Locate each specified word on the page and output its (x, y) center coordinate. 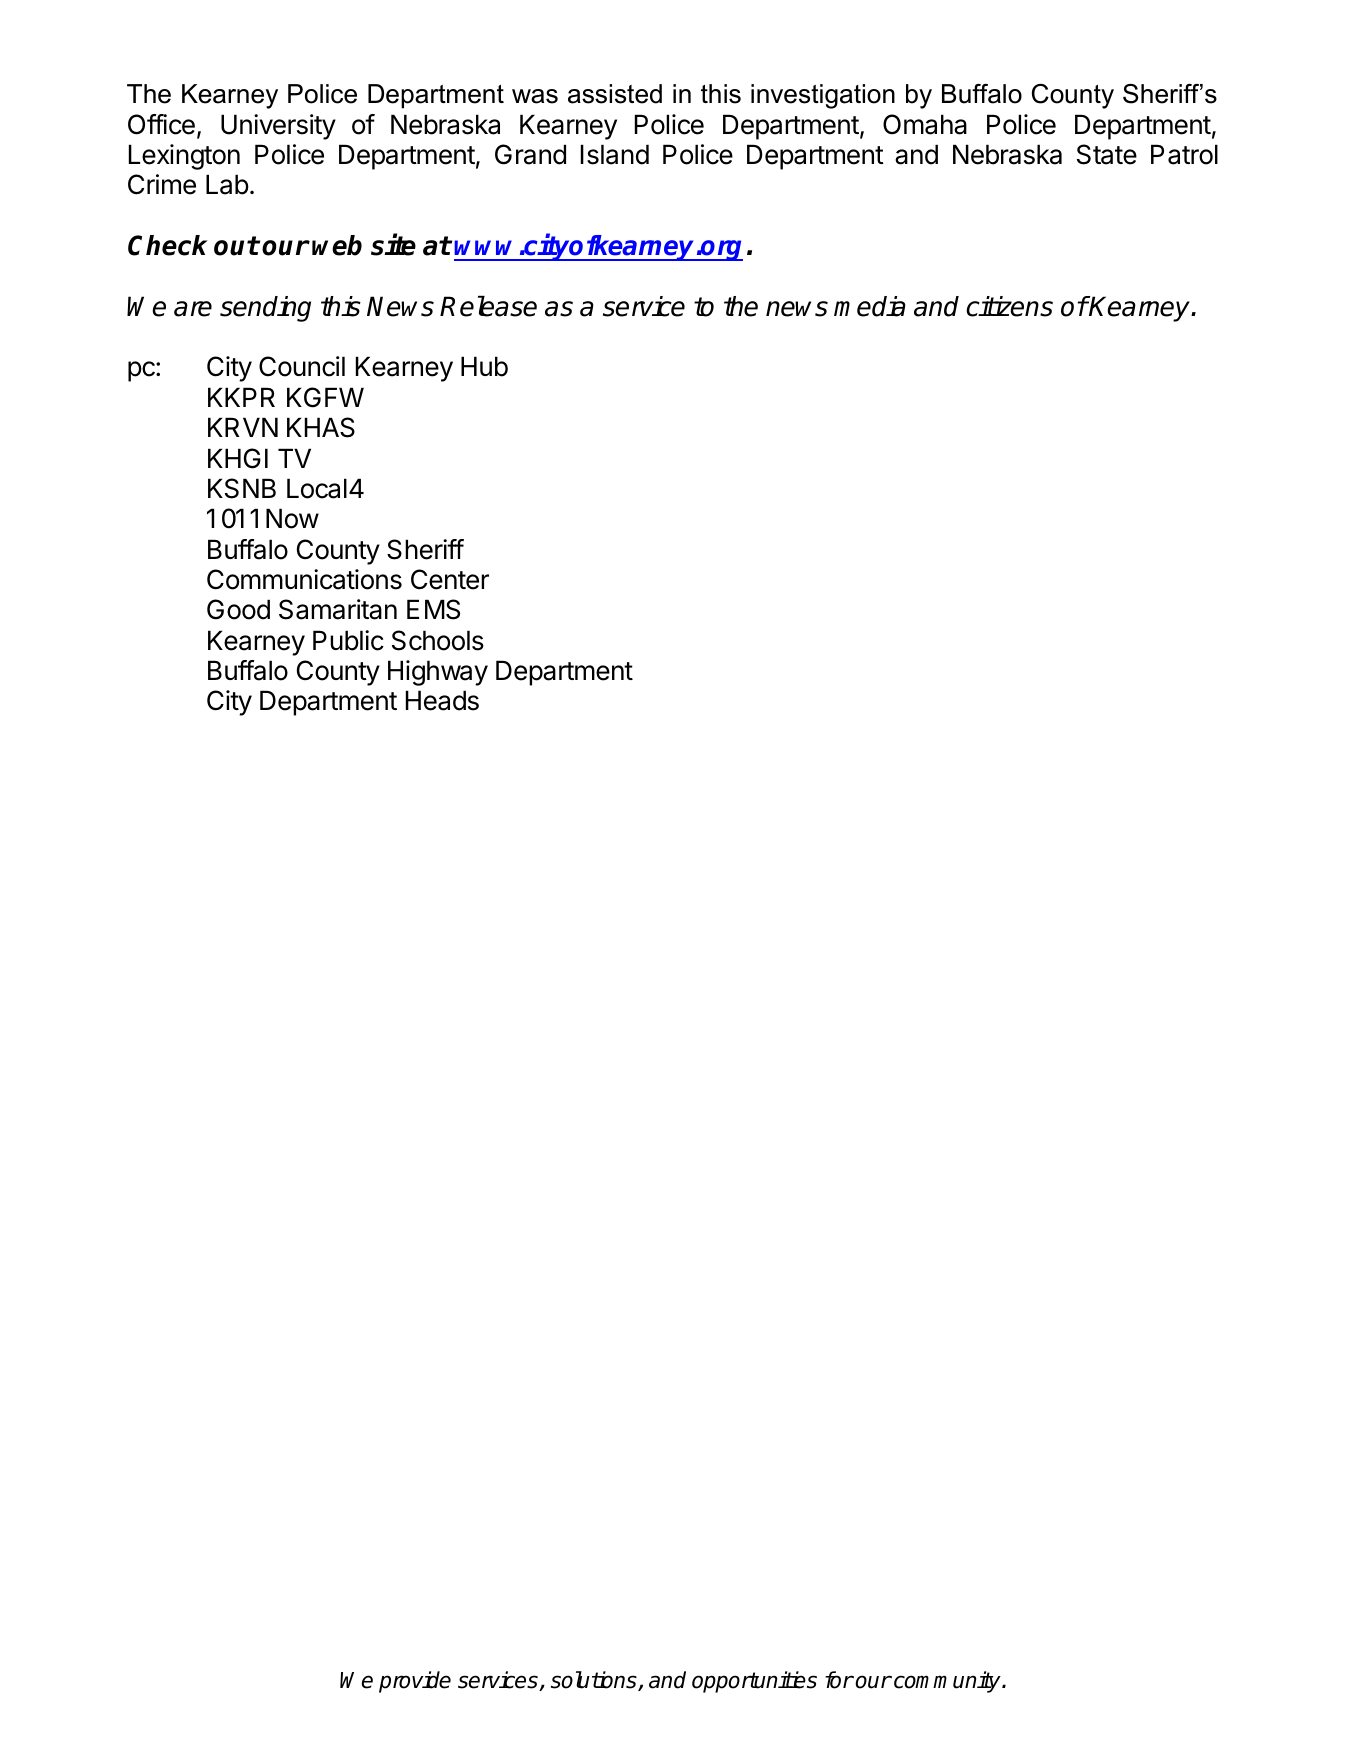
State (1107, 154)
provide (415, 1682)
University (278, 127)
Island (615, 154)
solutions (595, 1681)
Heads (442, 700)
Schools (438, 640)
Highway (438, 673)
